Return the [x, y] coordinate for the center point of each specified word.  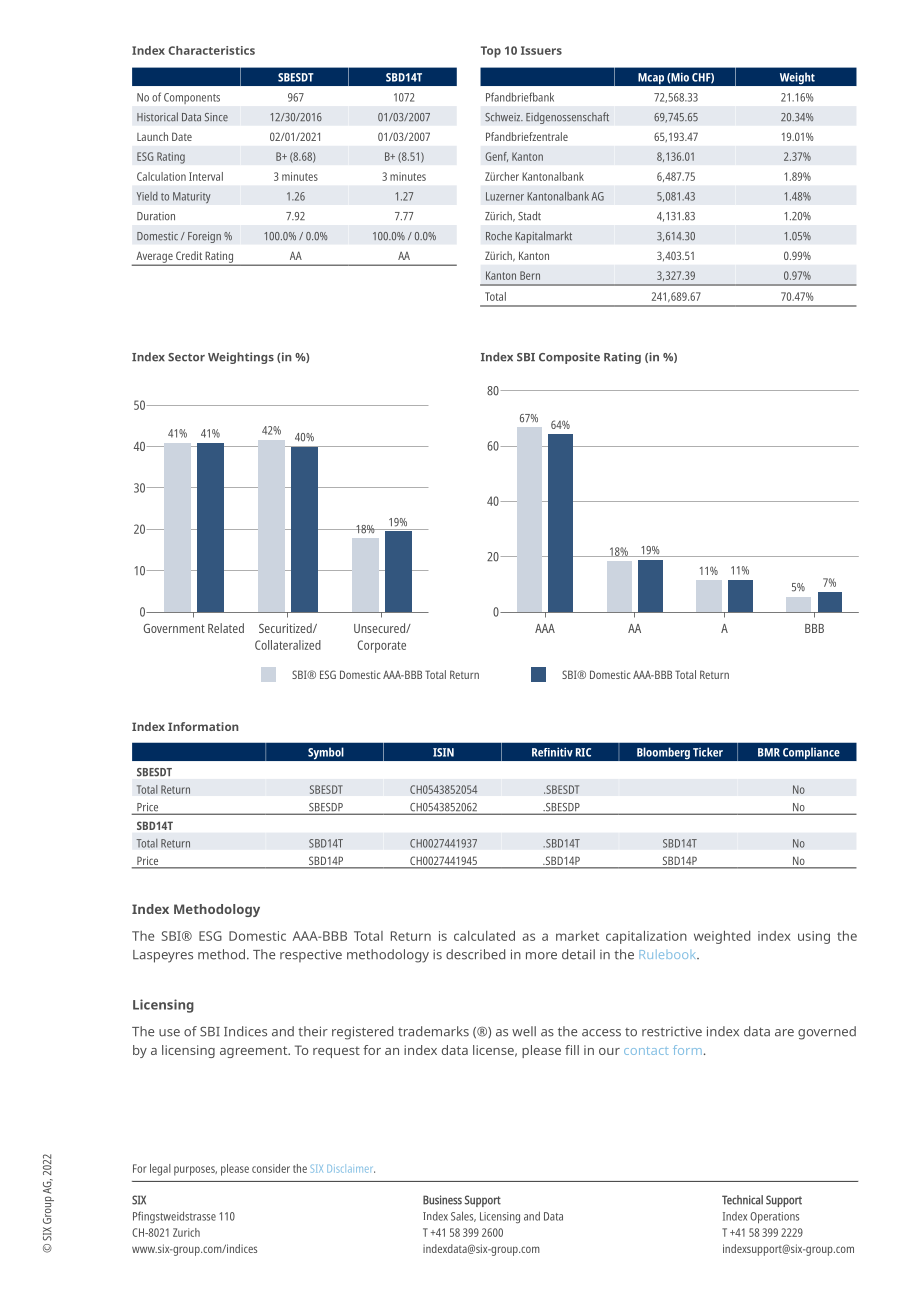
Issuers [541, 50]
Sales [463, 1216]
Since [216, 117]
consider [271, 1168]
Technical [742, 1200]
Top [491, 52]
